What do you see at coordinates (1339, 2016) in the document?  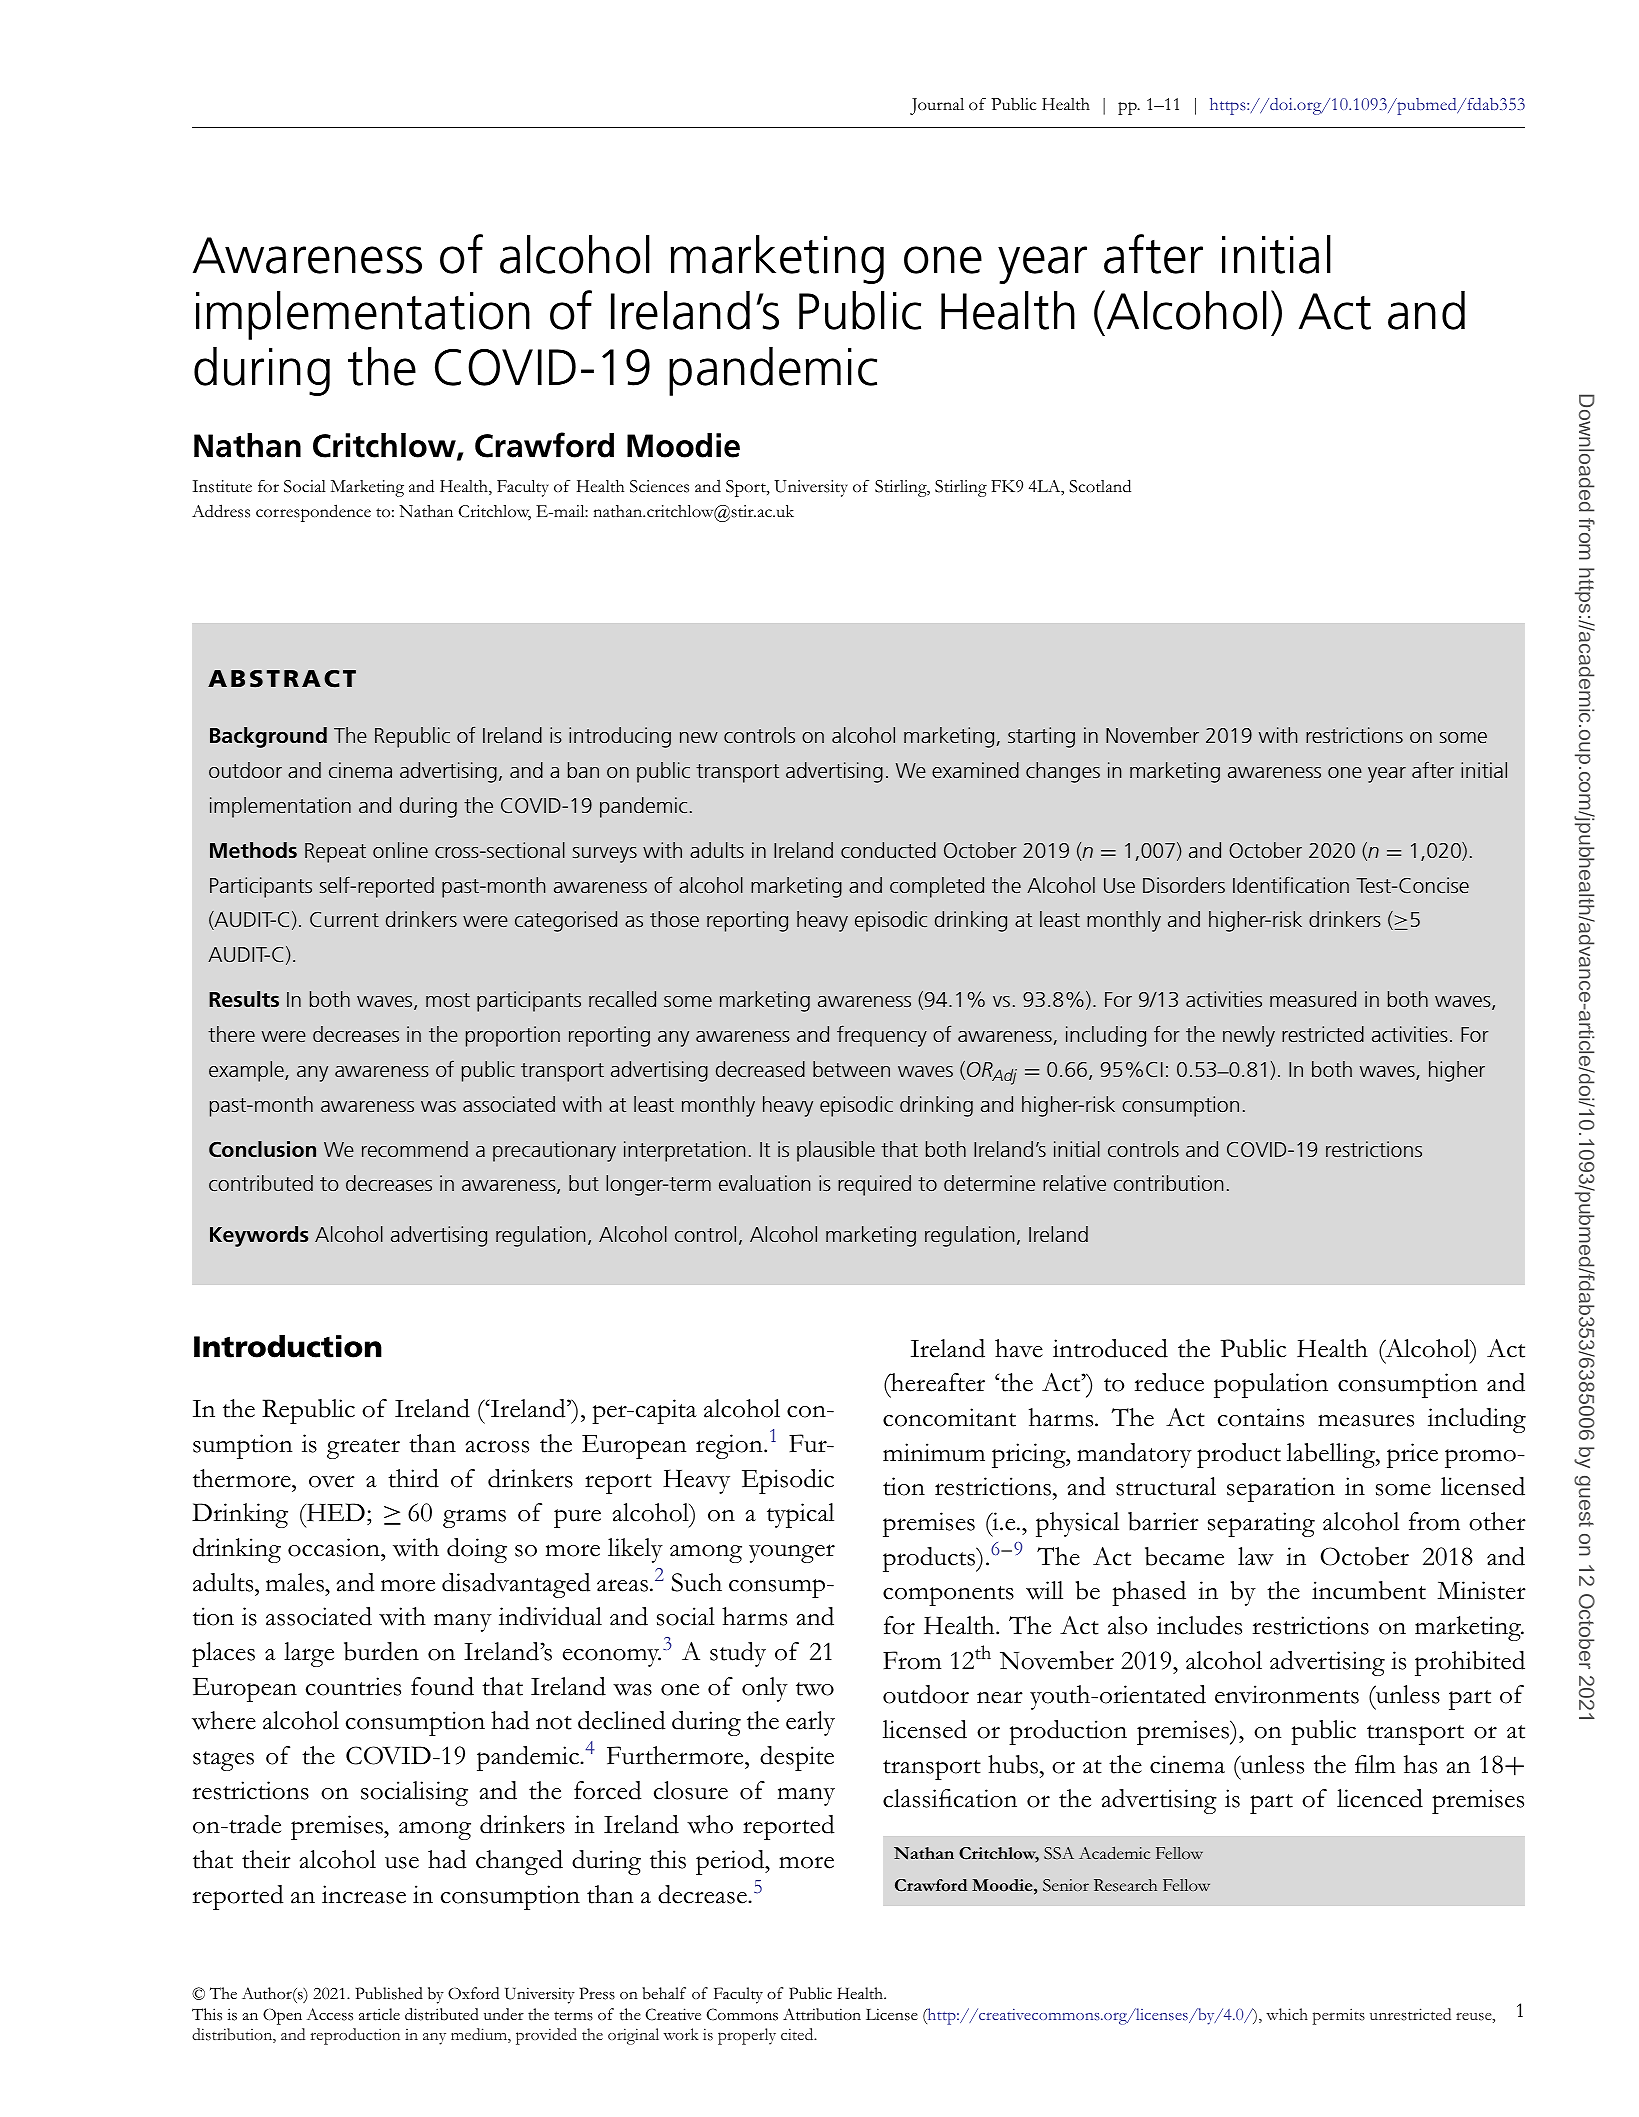 I see `permits` at bounding box center [1339, 2016].
